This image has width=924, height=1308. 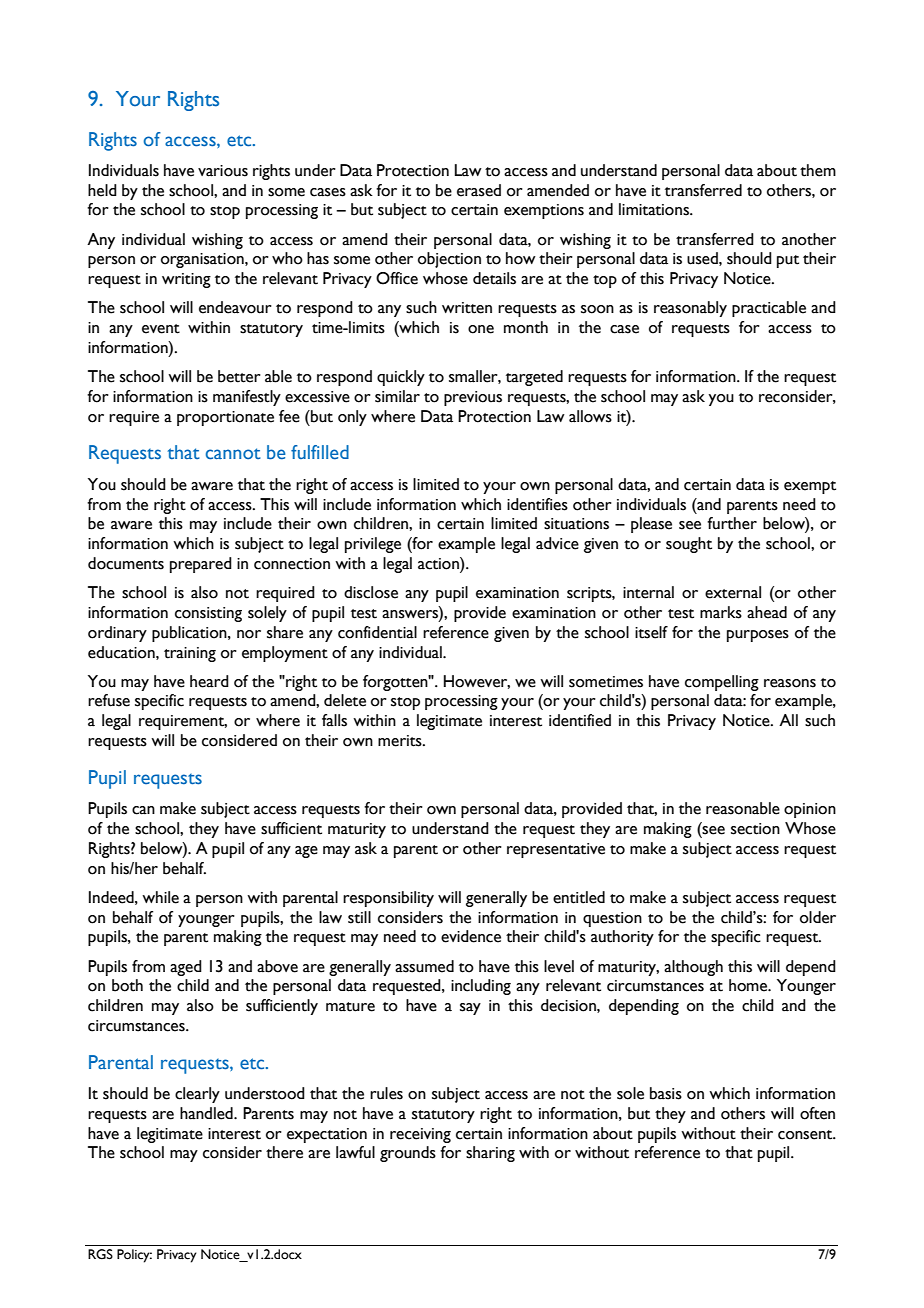 I want to click on limitations, so click(x=655, y=209).
